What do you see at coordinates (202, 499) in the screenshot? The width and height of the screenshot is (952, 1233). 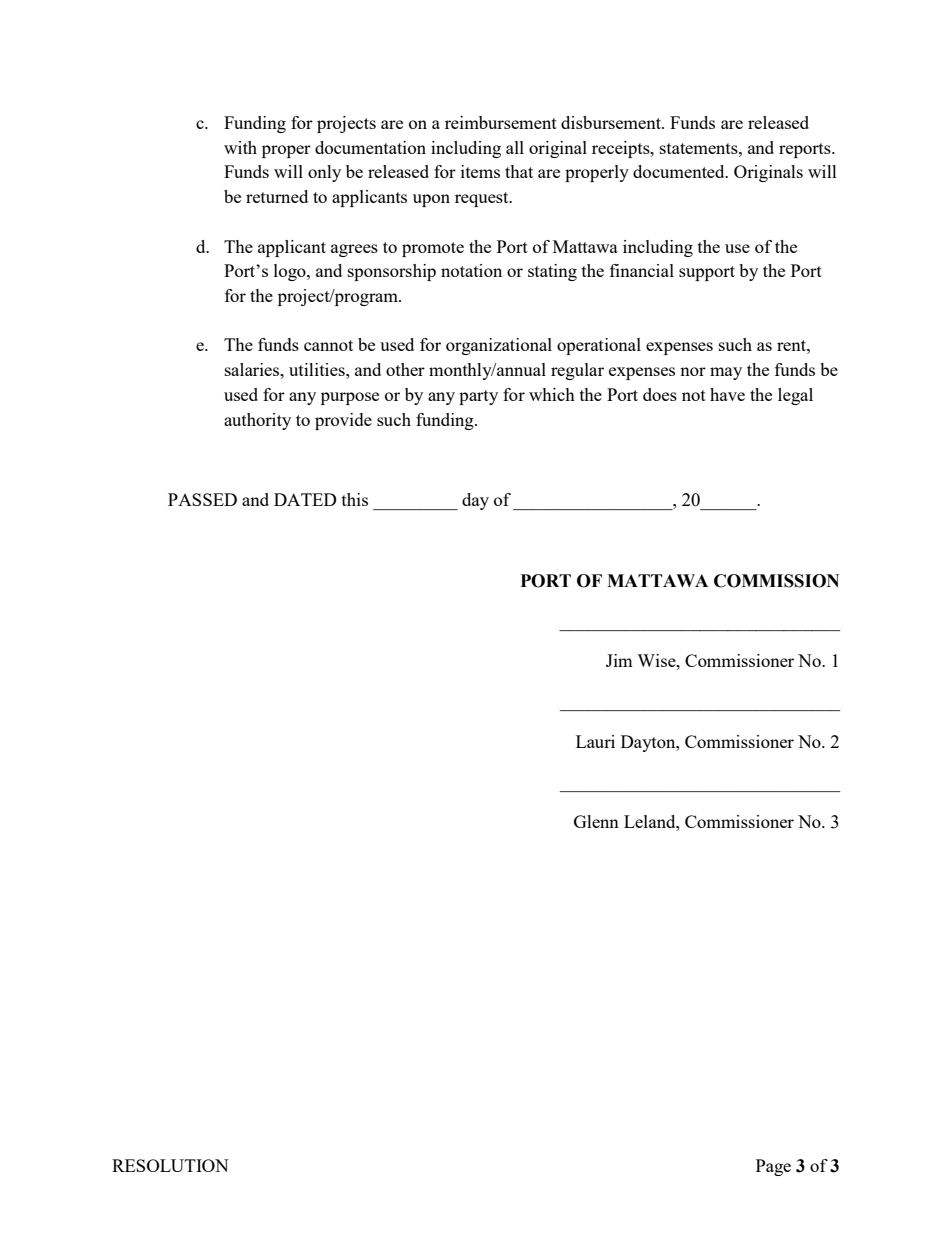 I see `PASSED` at bounding box center [202, 499].
